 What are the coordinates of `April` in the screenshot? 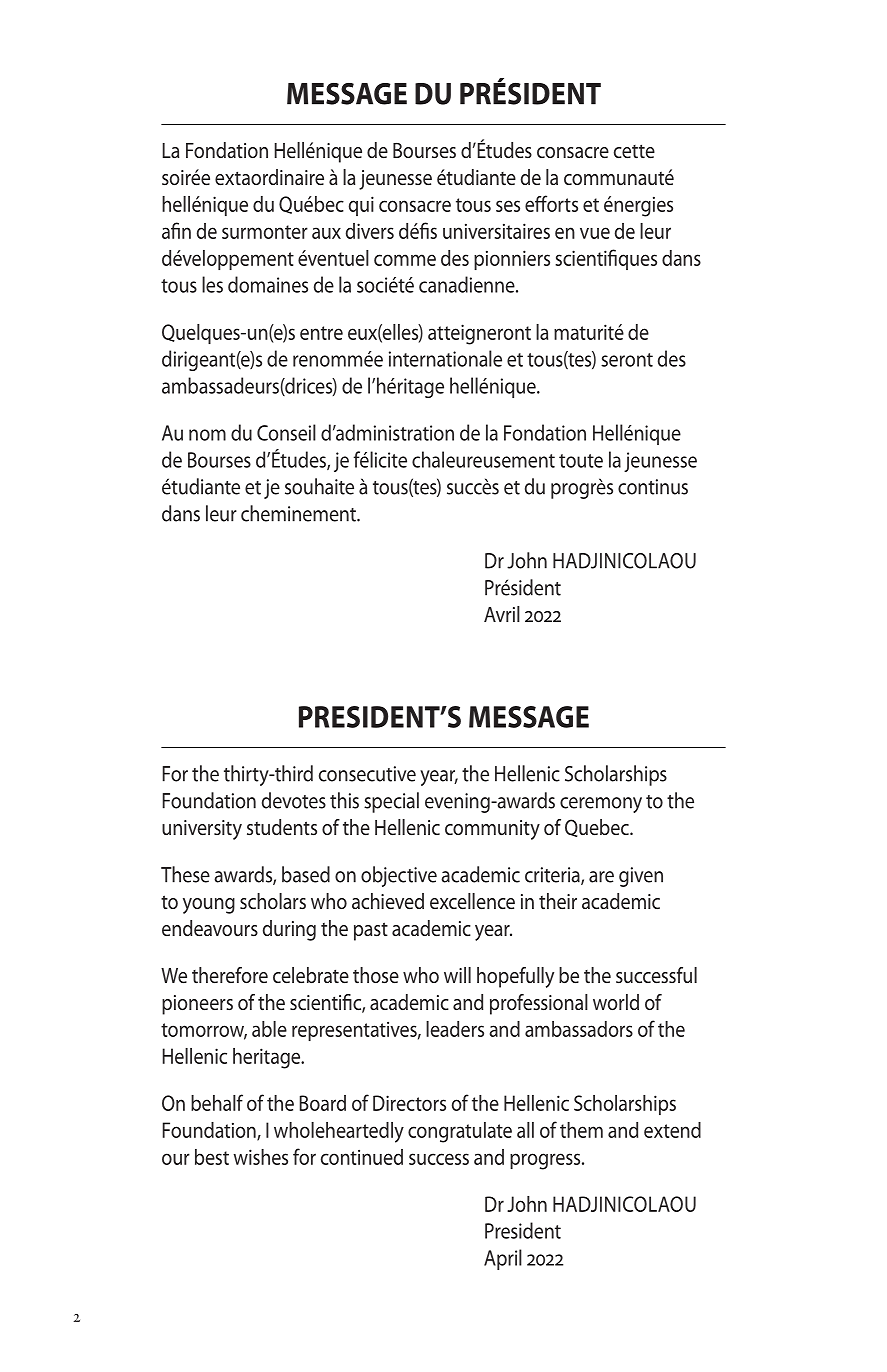 It's located at (503, 1259).
